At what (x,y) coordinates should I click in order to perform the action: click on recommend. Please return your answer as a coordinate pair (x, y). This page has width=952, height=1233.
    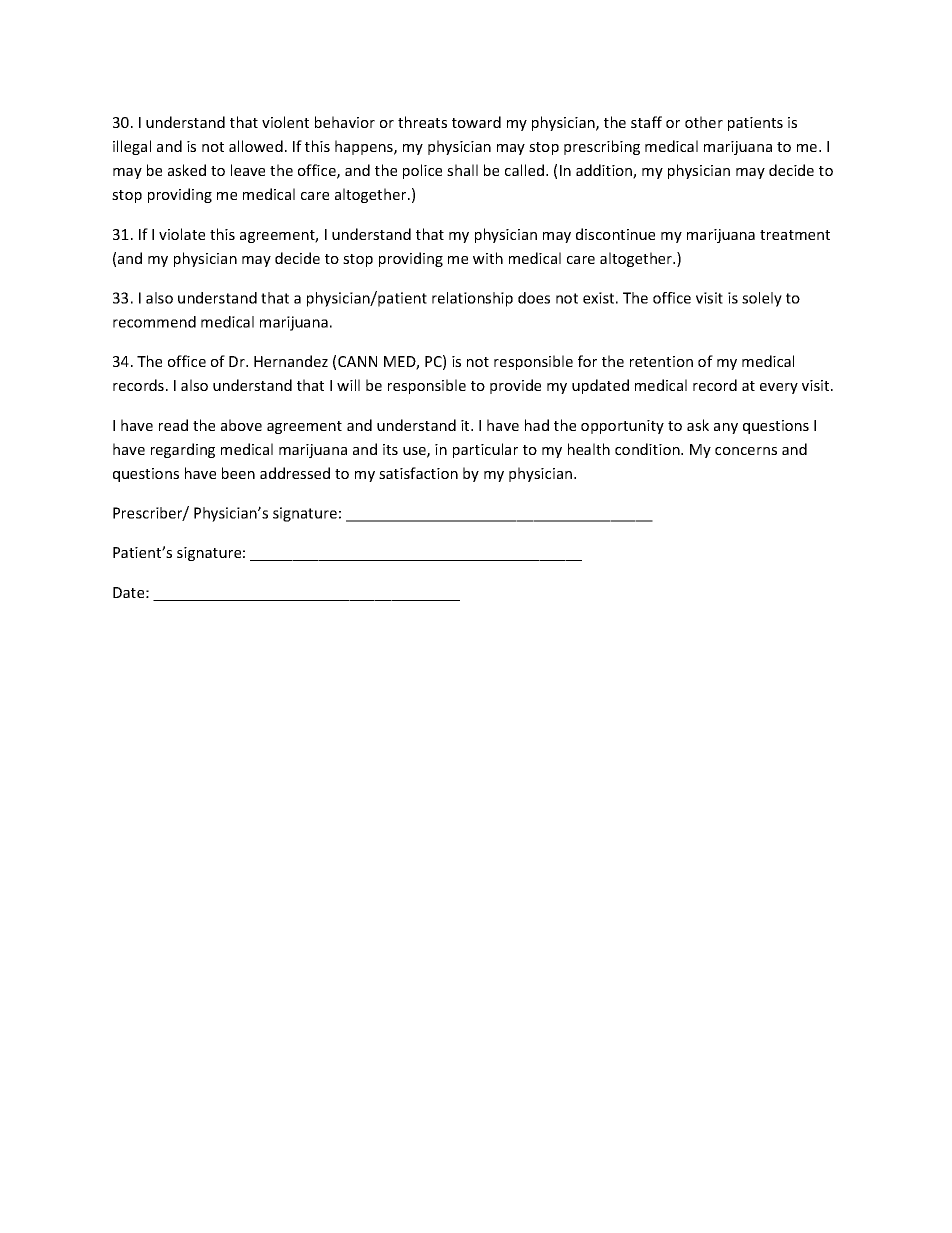
    Looking at the image, I should click on (154, 322).
